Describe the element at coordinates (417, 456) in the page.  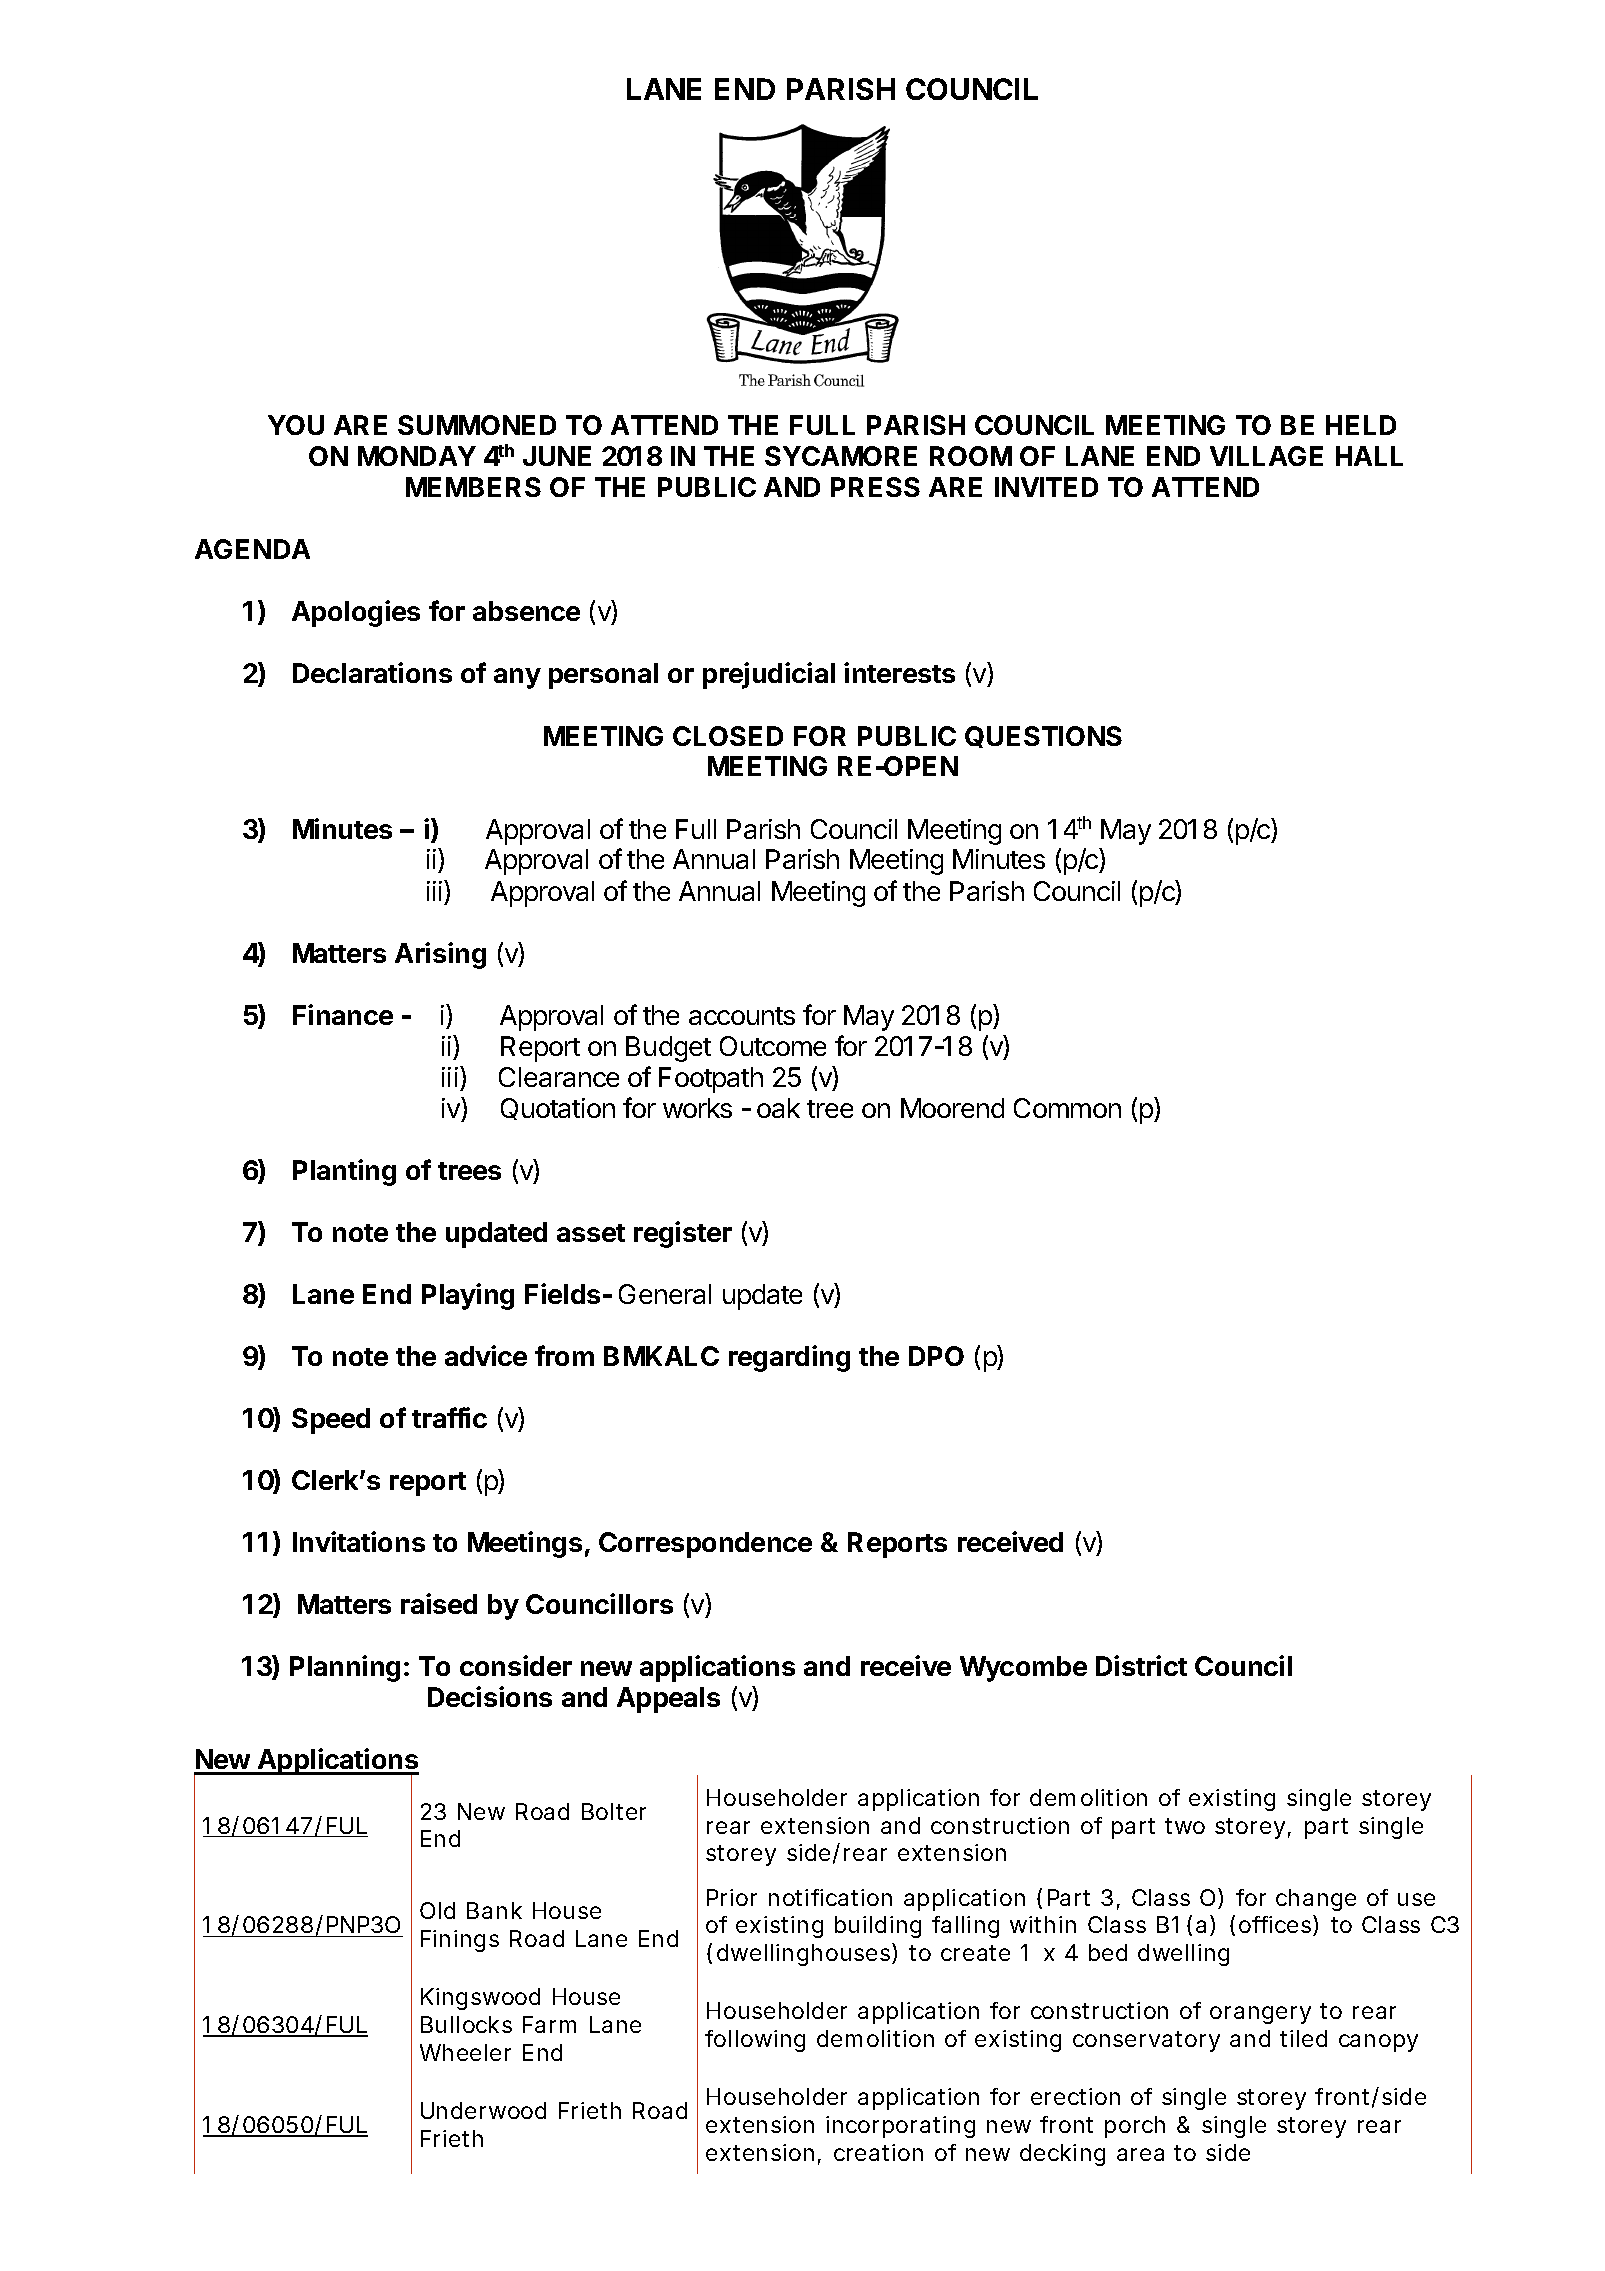
I see `MONDAY` at that location.
